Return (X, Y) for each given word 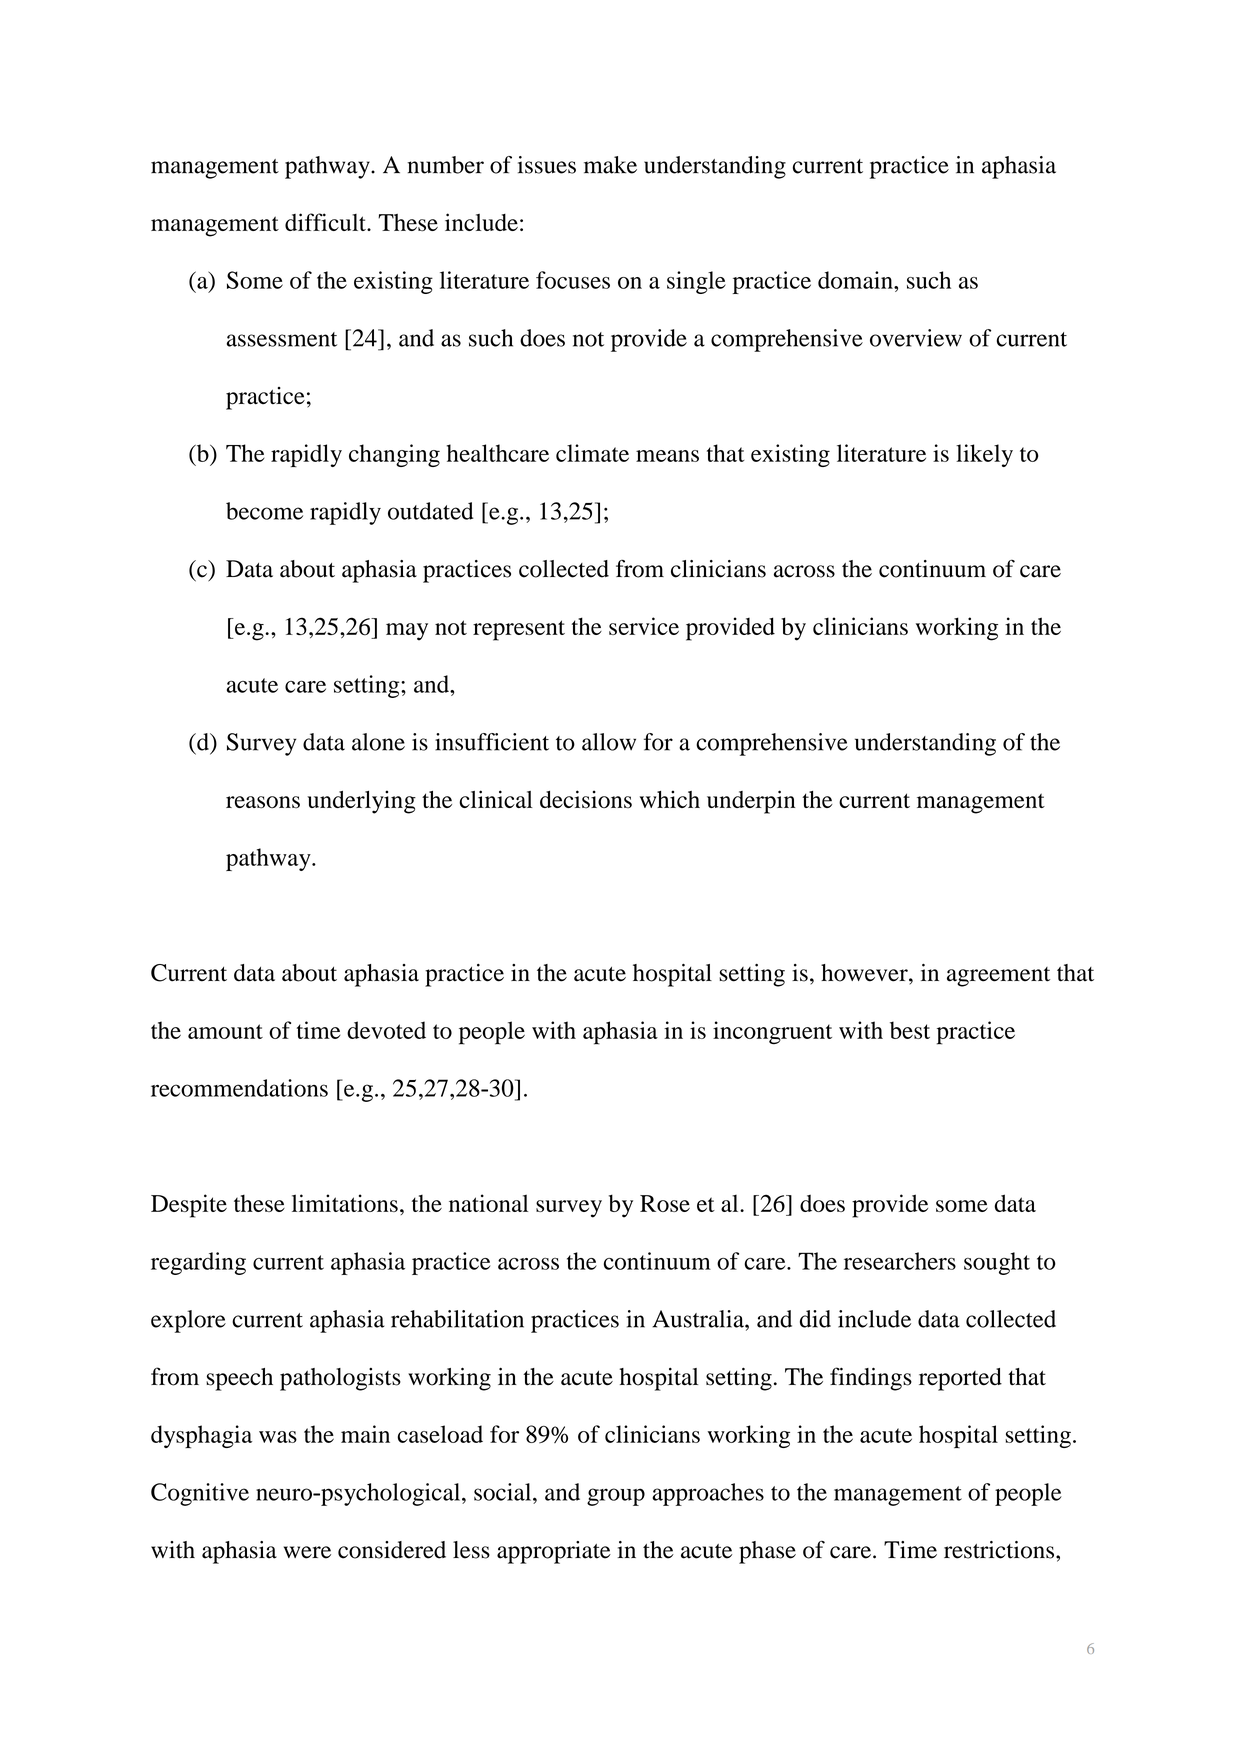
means (667, 456)
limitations (345, 1203)
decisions (586, 799)
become (264, 511)
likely (984, 455)
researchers (900, 1261)
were (307, 1552)
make (610, 165)
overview (916, 338)
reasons (263, 802)
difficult (326, 222)
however (865, 973)
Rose (665, 1203)
